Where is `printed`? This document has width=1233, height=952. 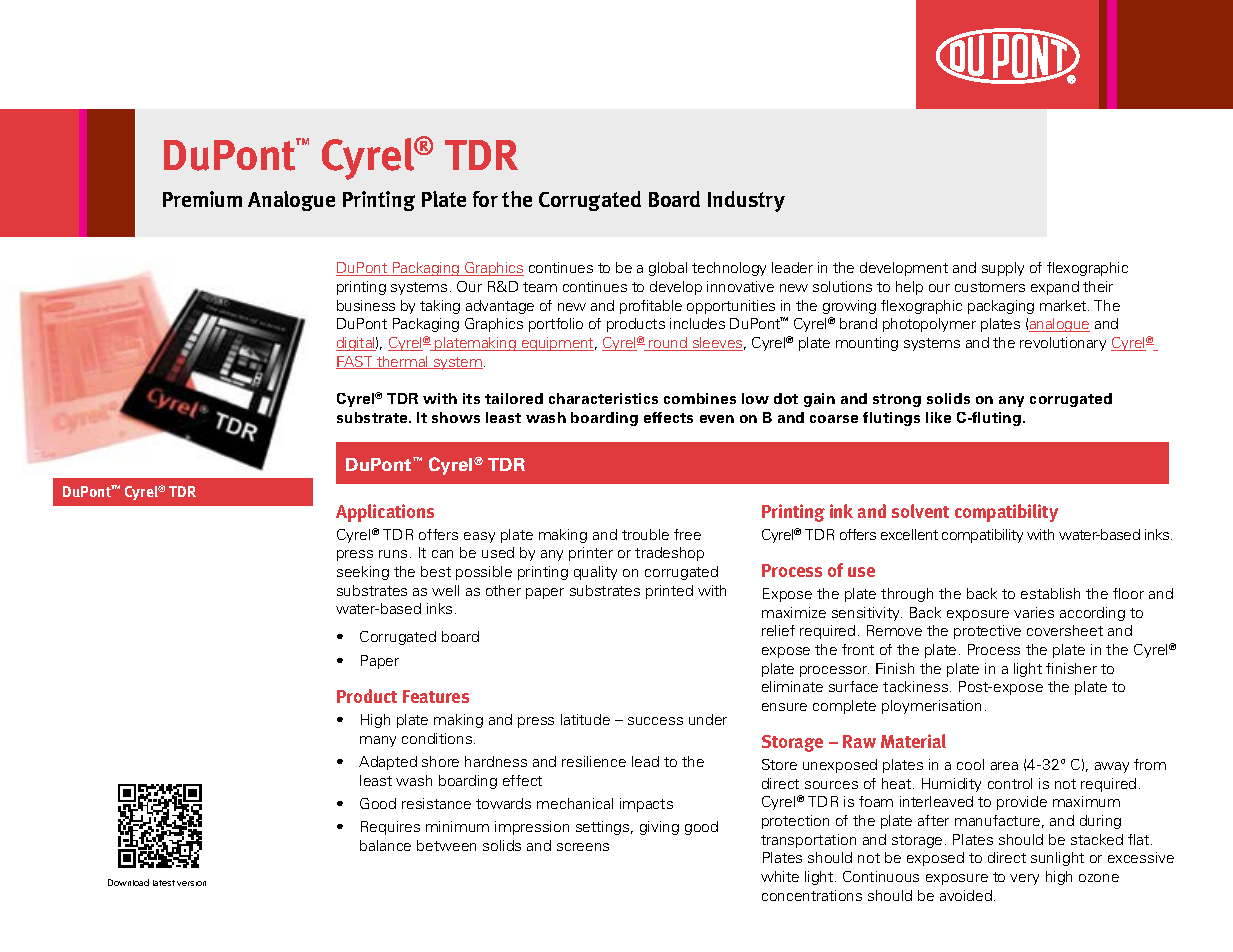 printed is located at coordinates (669, 592).
